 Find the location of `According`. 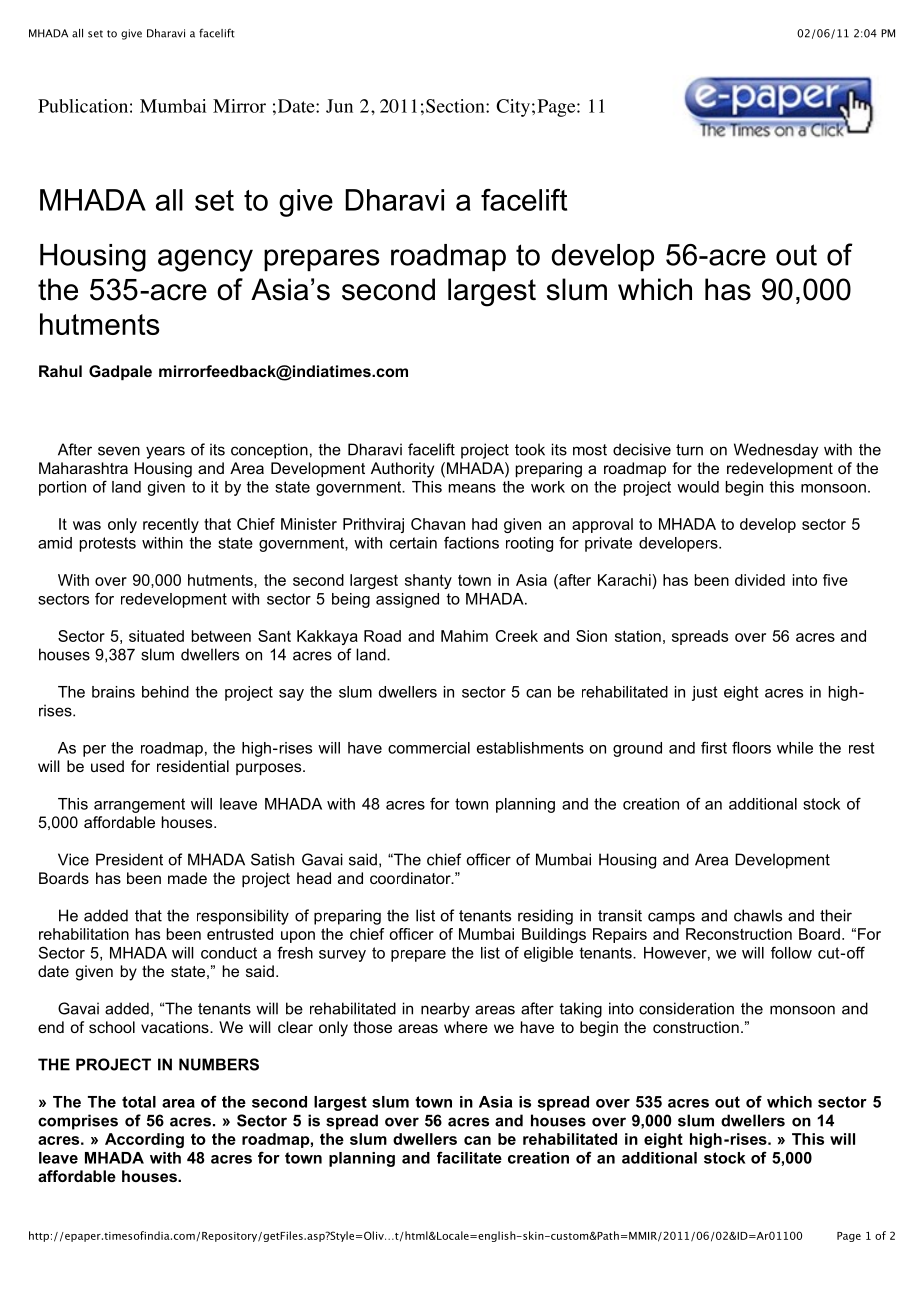

According is located at coordinates (144, 1140).
